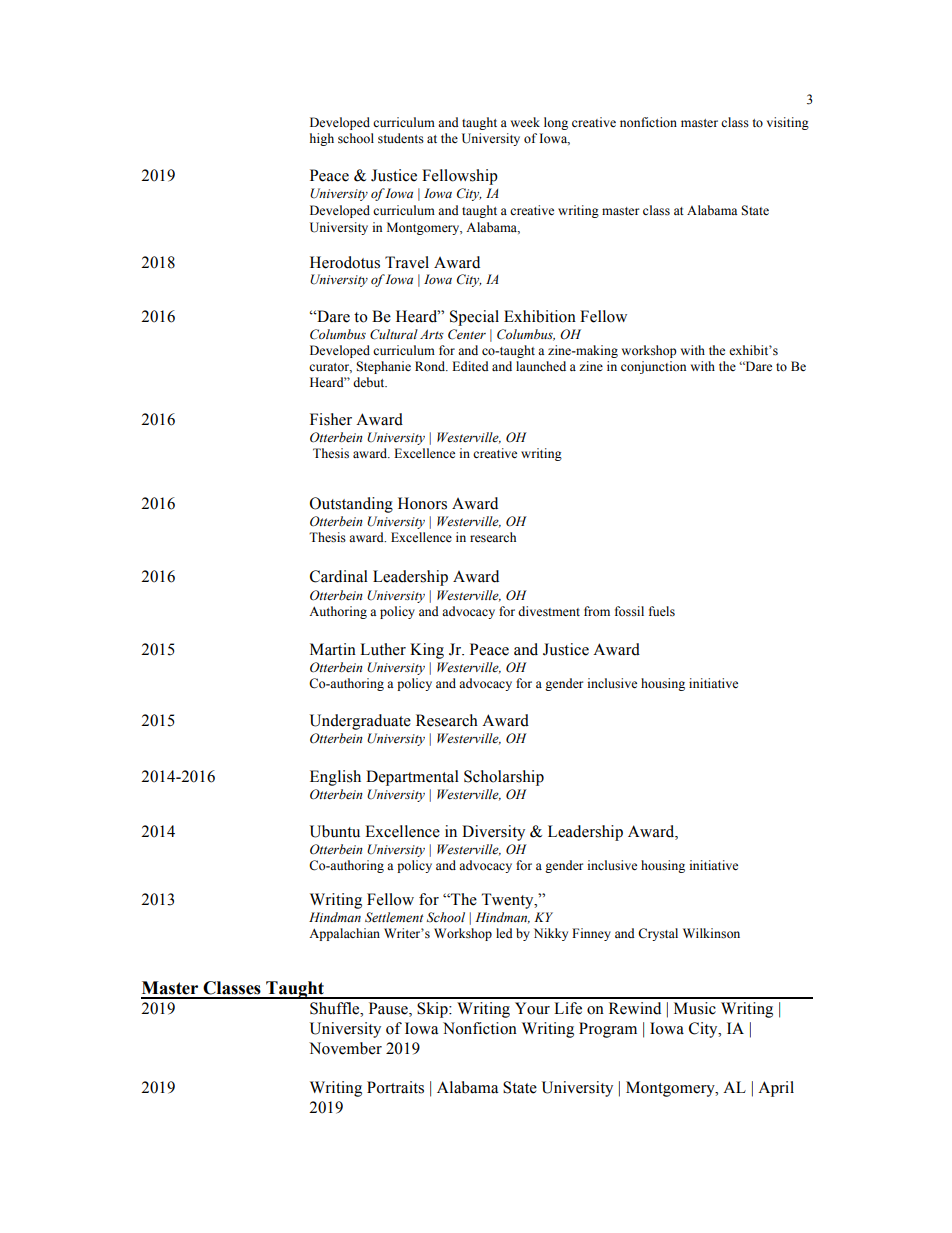  I want to click on students, so click(401, 138).
